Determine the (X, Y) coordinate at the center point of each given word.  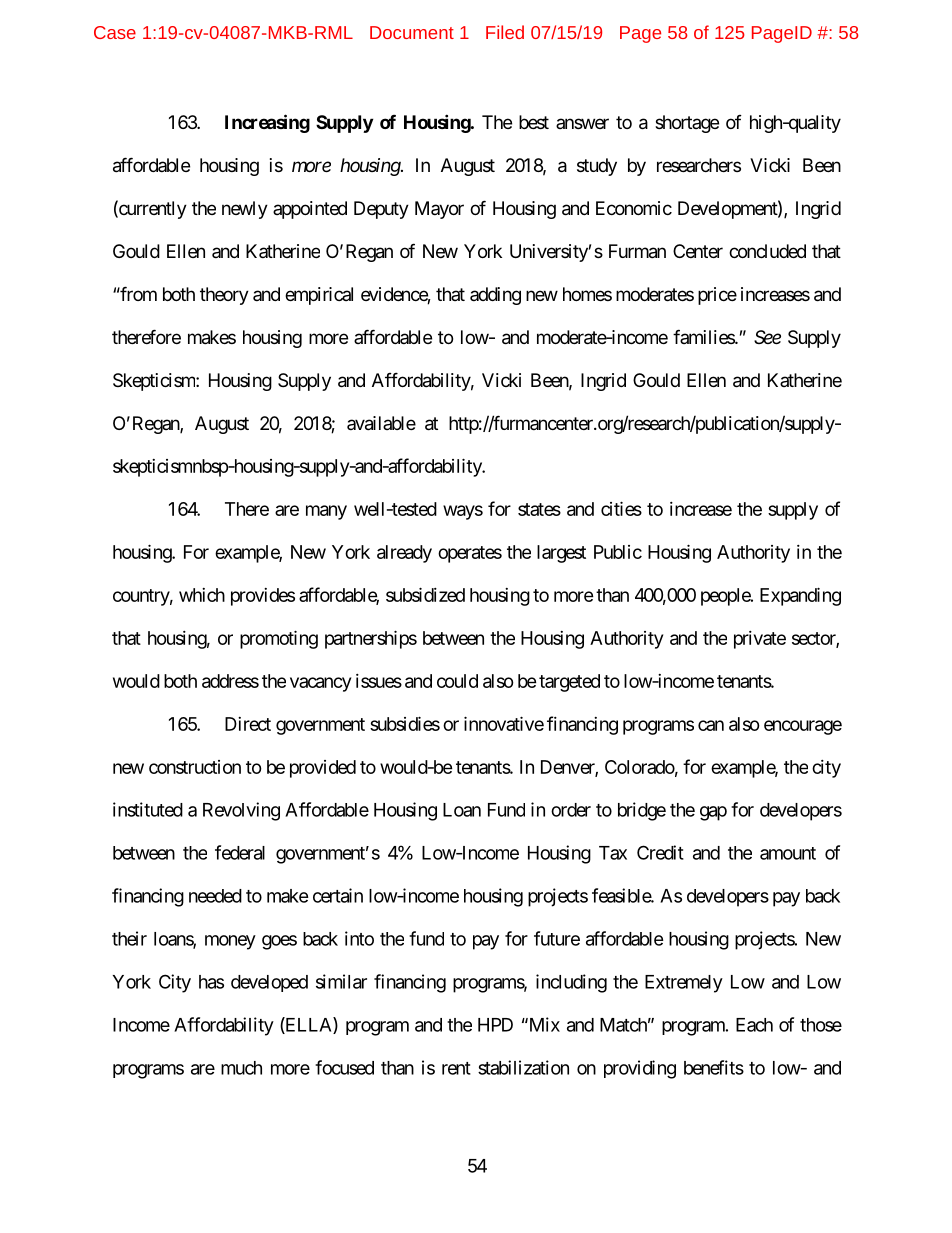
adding (495, 296)
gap (713, 813)
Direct (248, 724)
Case (115, 32)
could (457, 681)
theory (224, 296)
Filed (505, 32)
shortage (687, 124)
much (241, 1068)
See (767, 337)
